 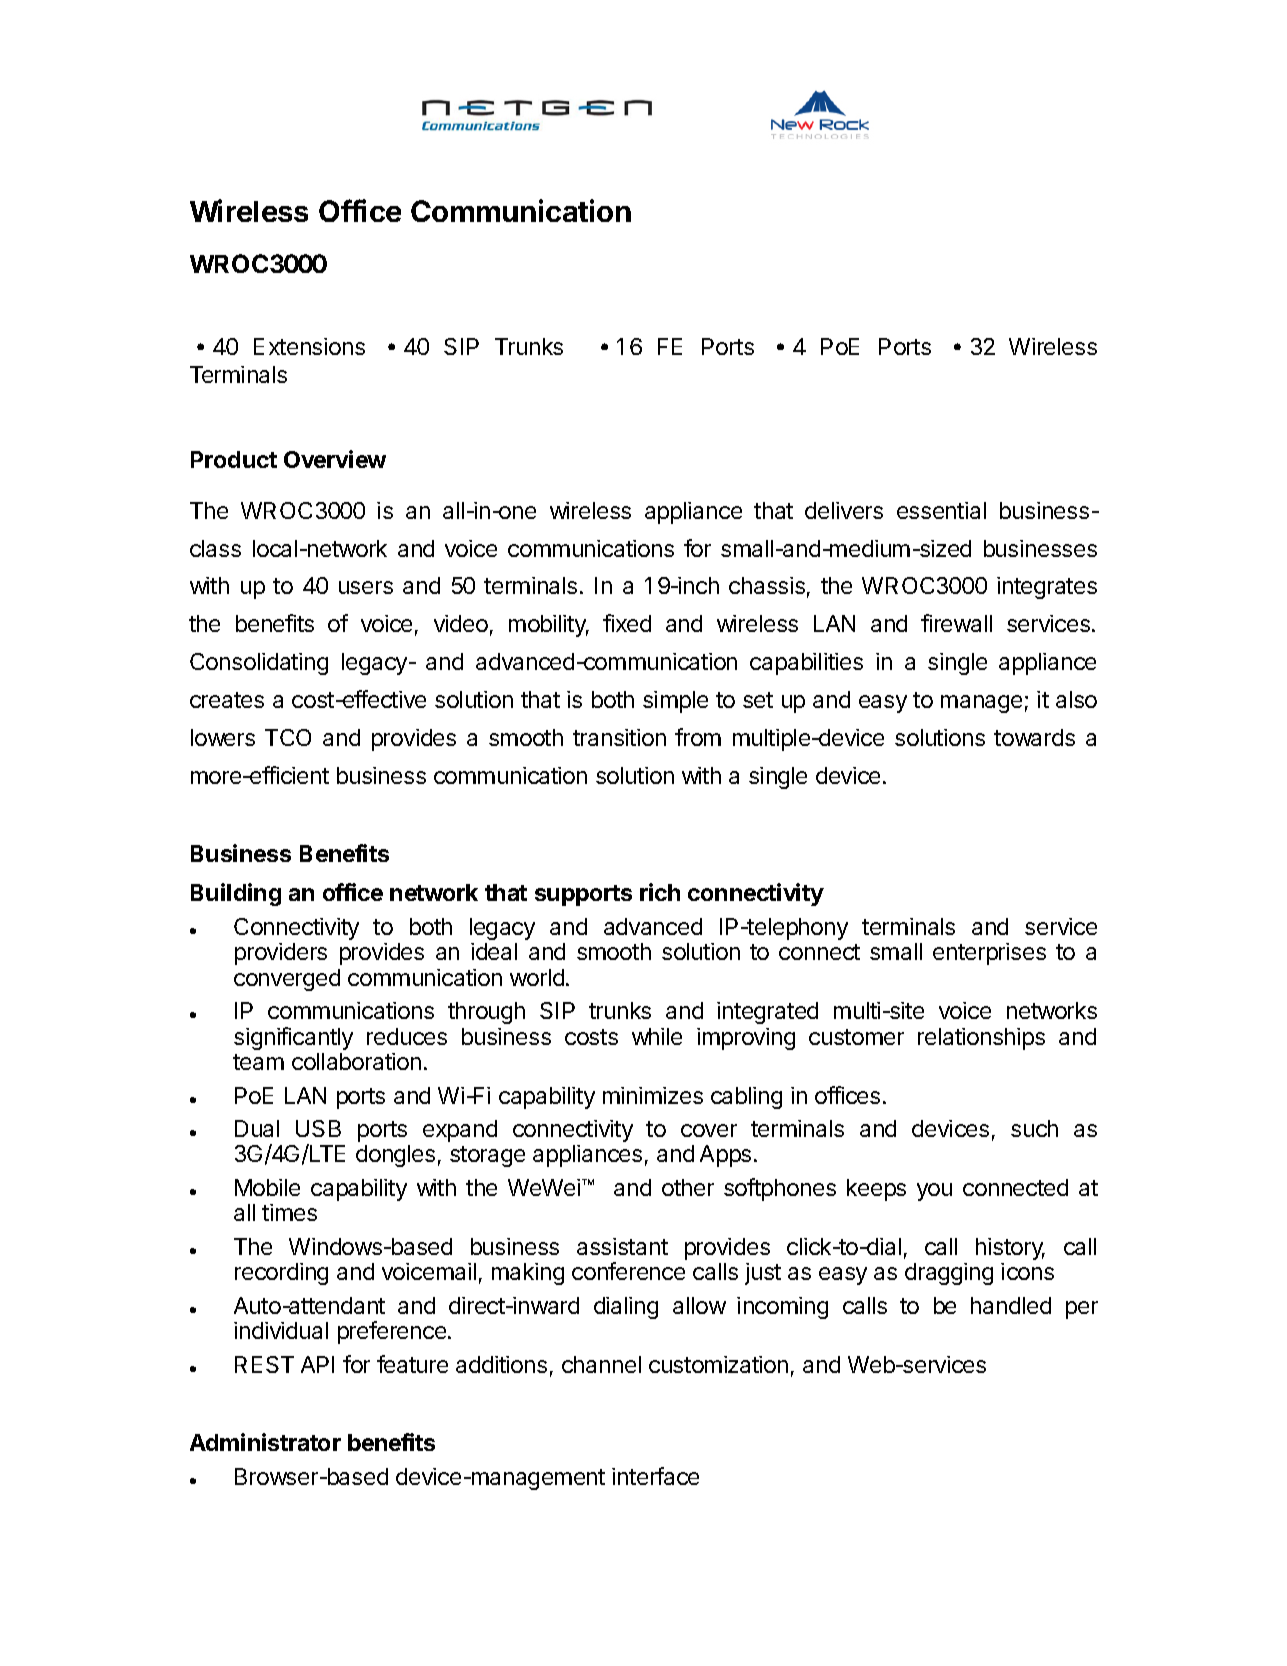 I want to click on Administrator, so click(x=265, y=1442).
